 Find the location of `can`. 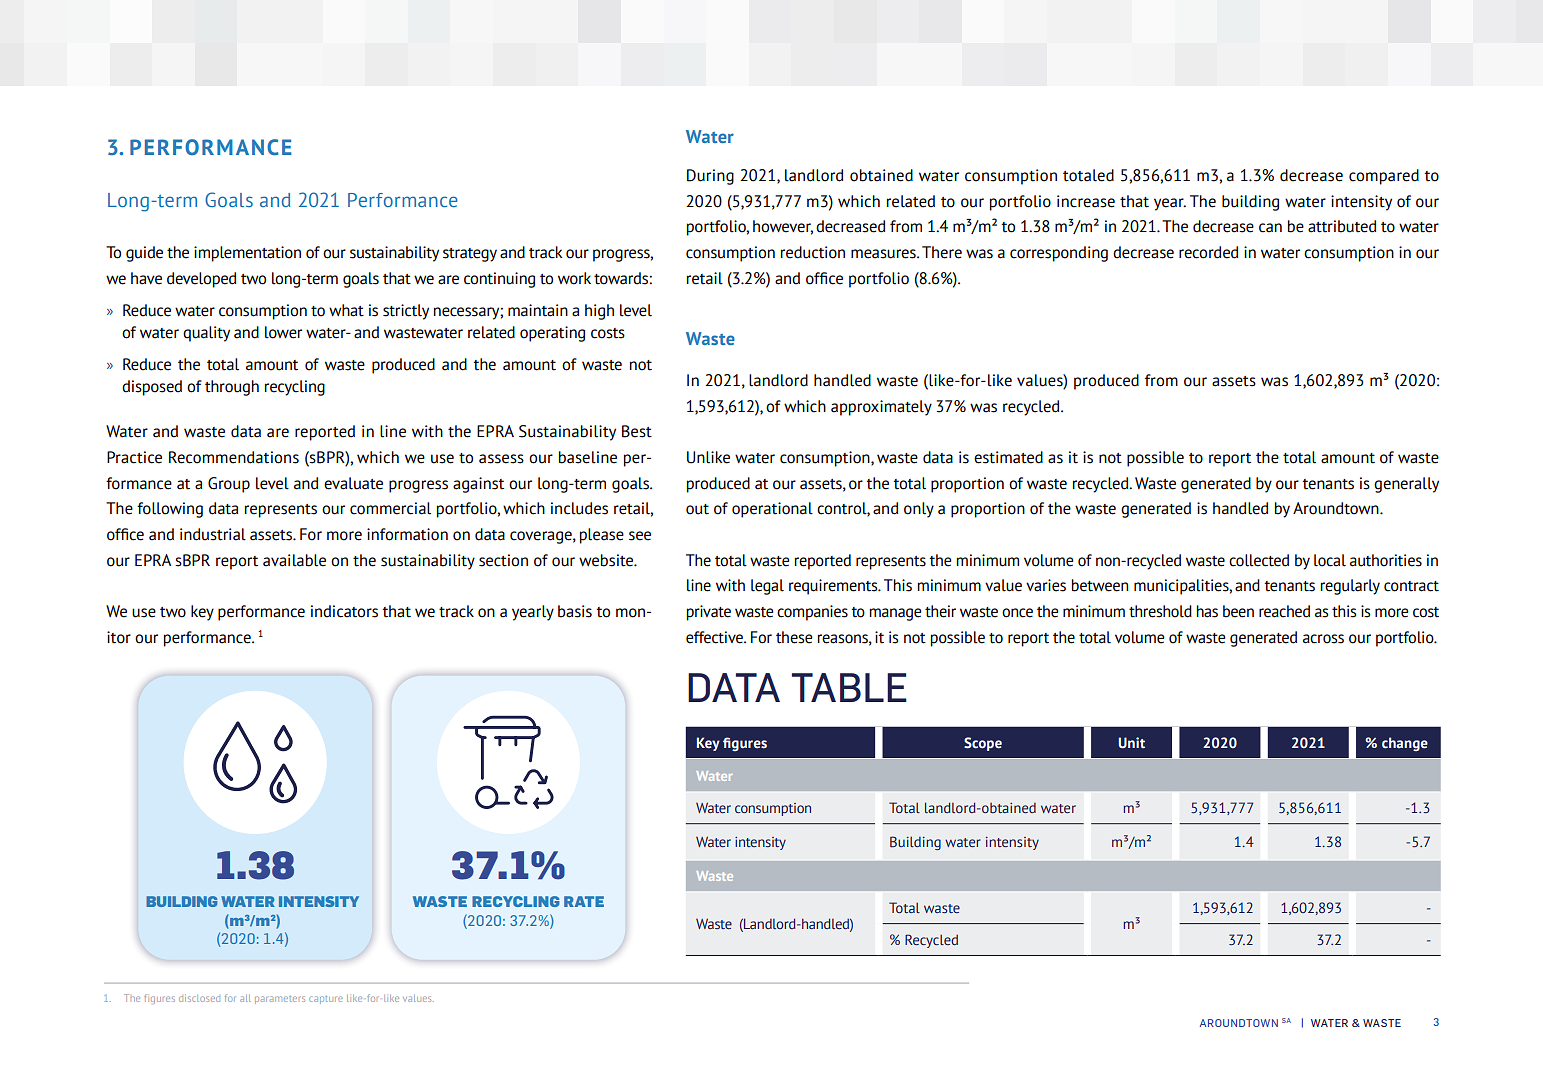

can is located at coordinates (1270, 228).
